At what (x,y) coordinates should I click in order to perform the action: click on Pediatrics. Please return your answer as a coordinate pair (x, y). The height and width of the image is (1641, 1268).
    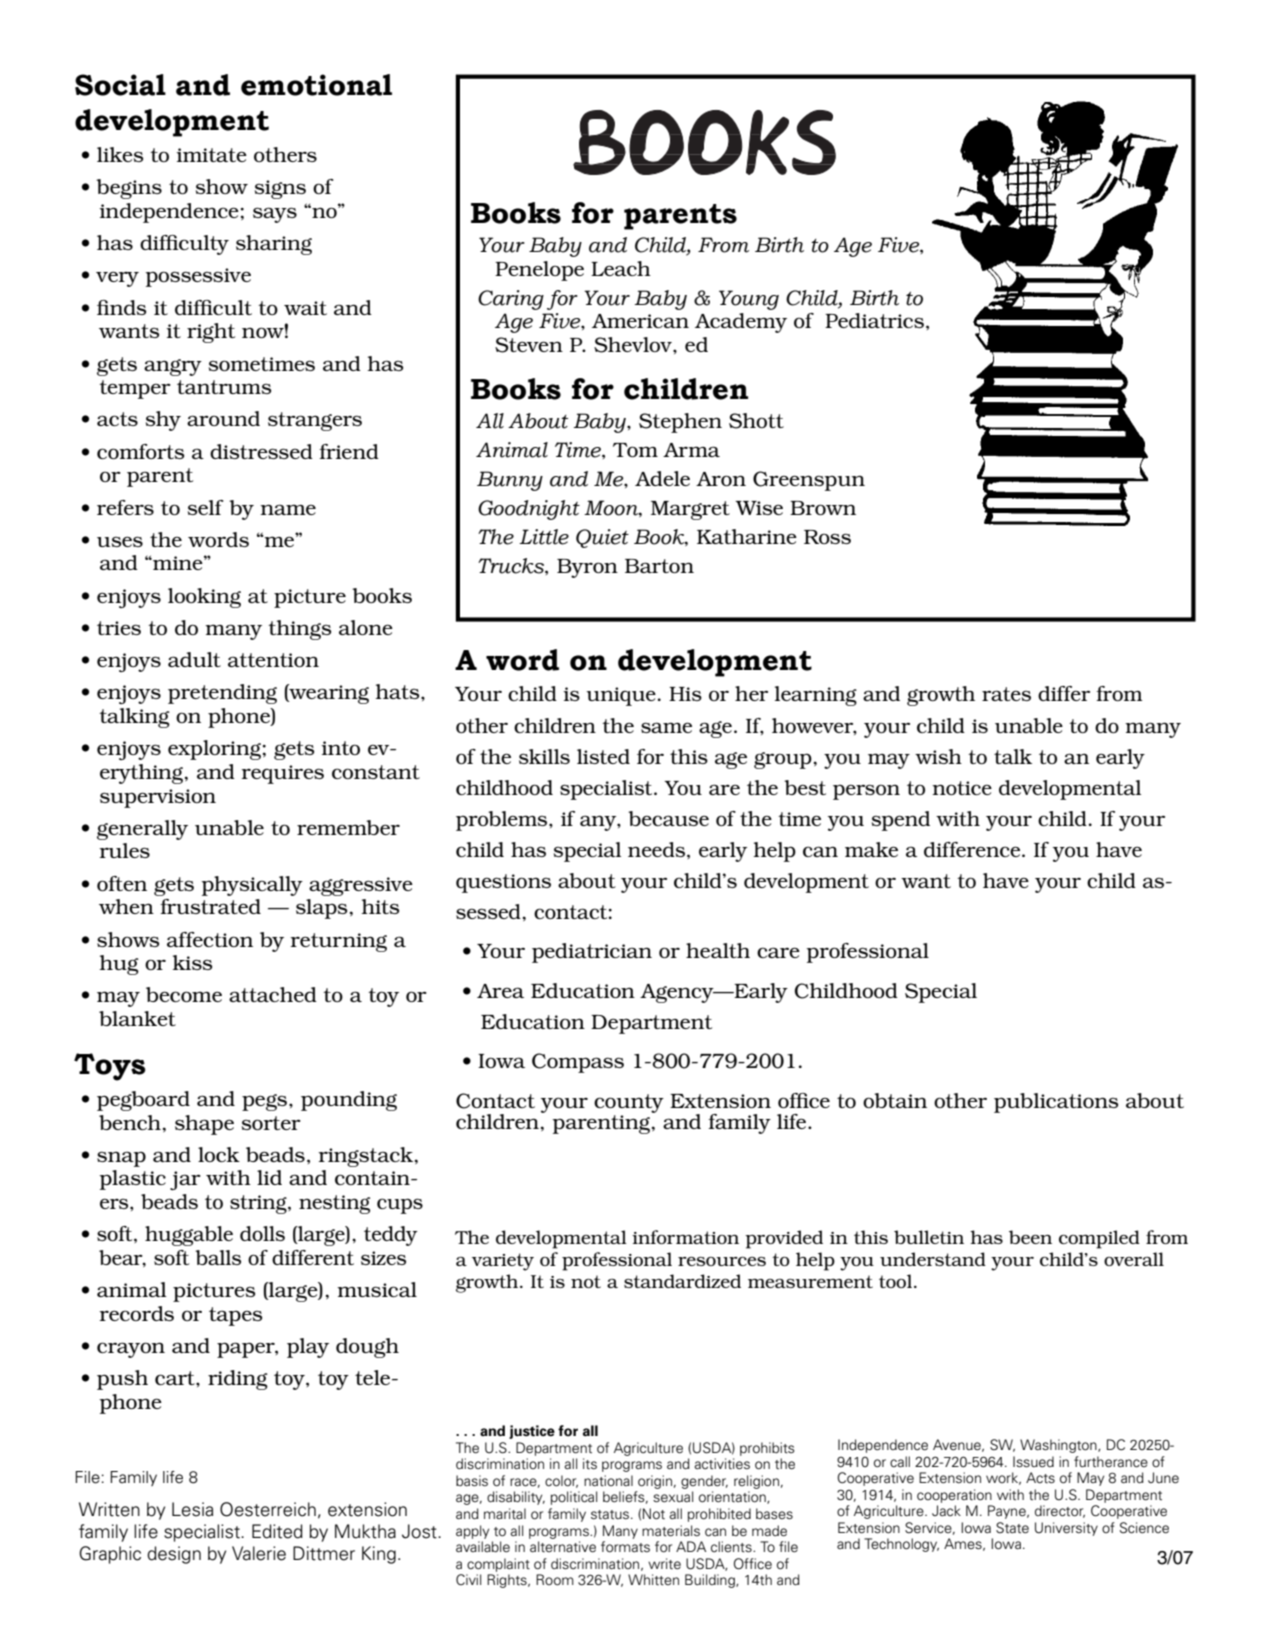
    Looking at the image, I should click on (874, 320).
